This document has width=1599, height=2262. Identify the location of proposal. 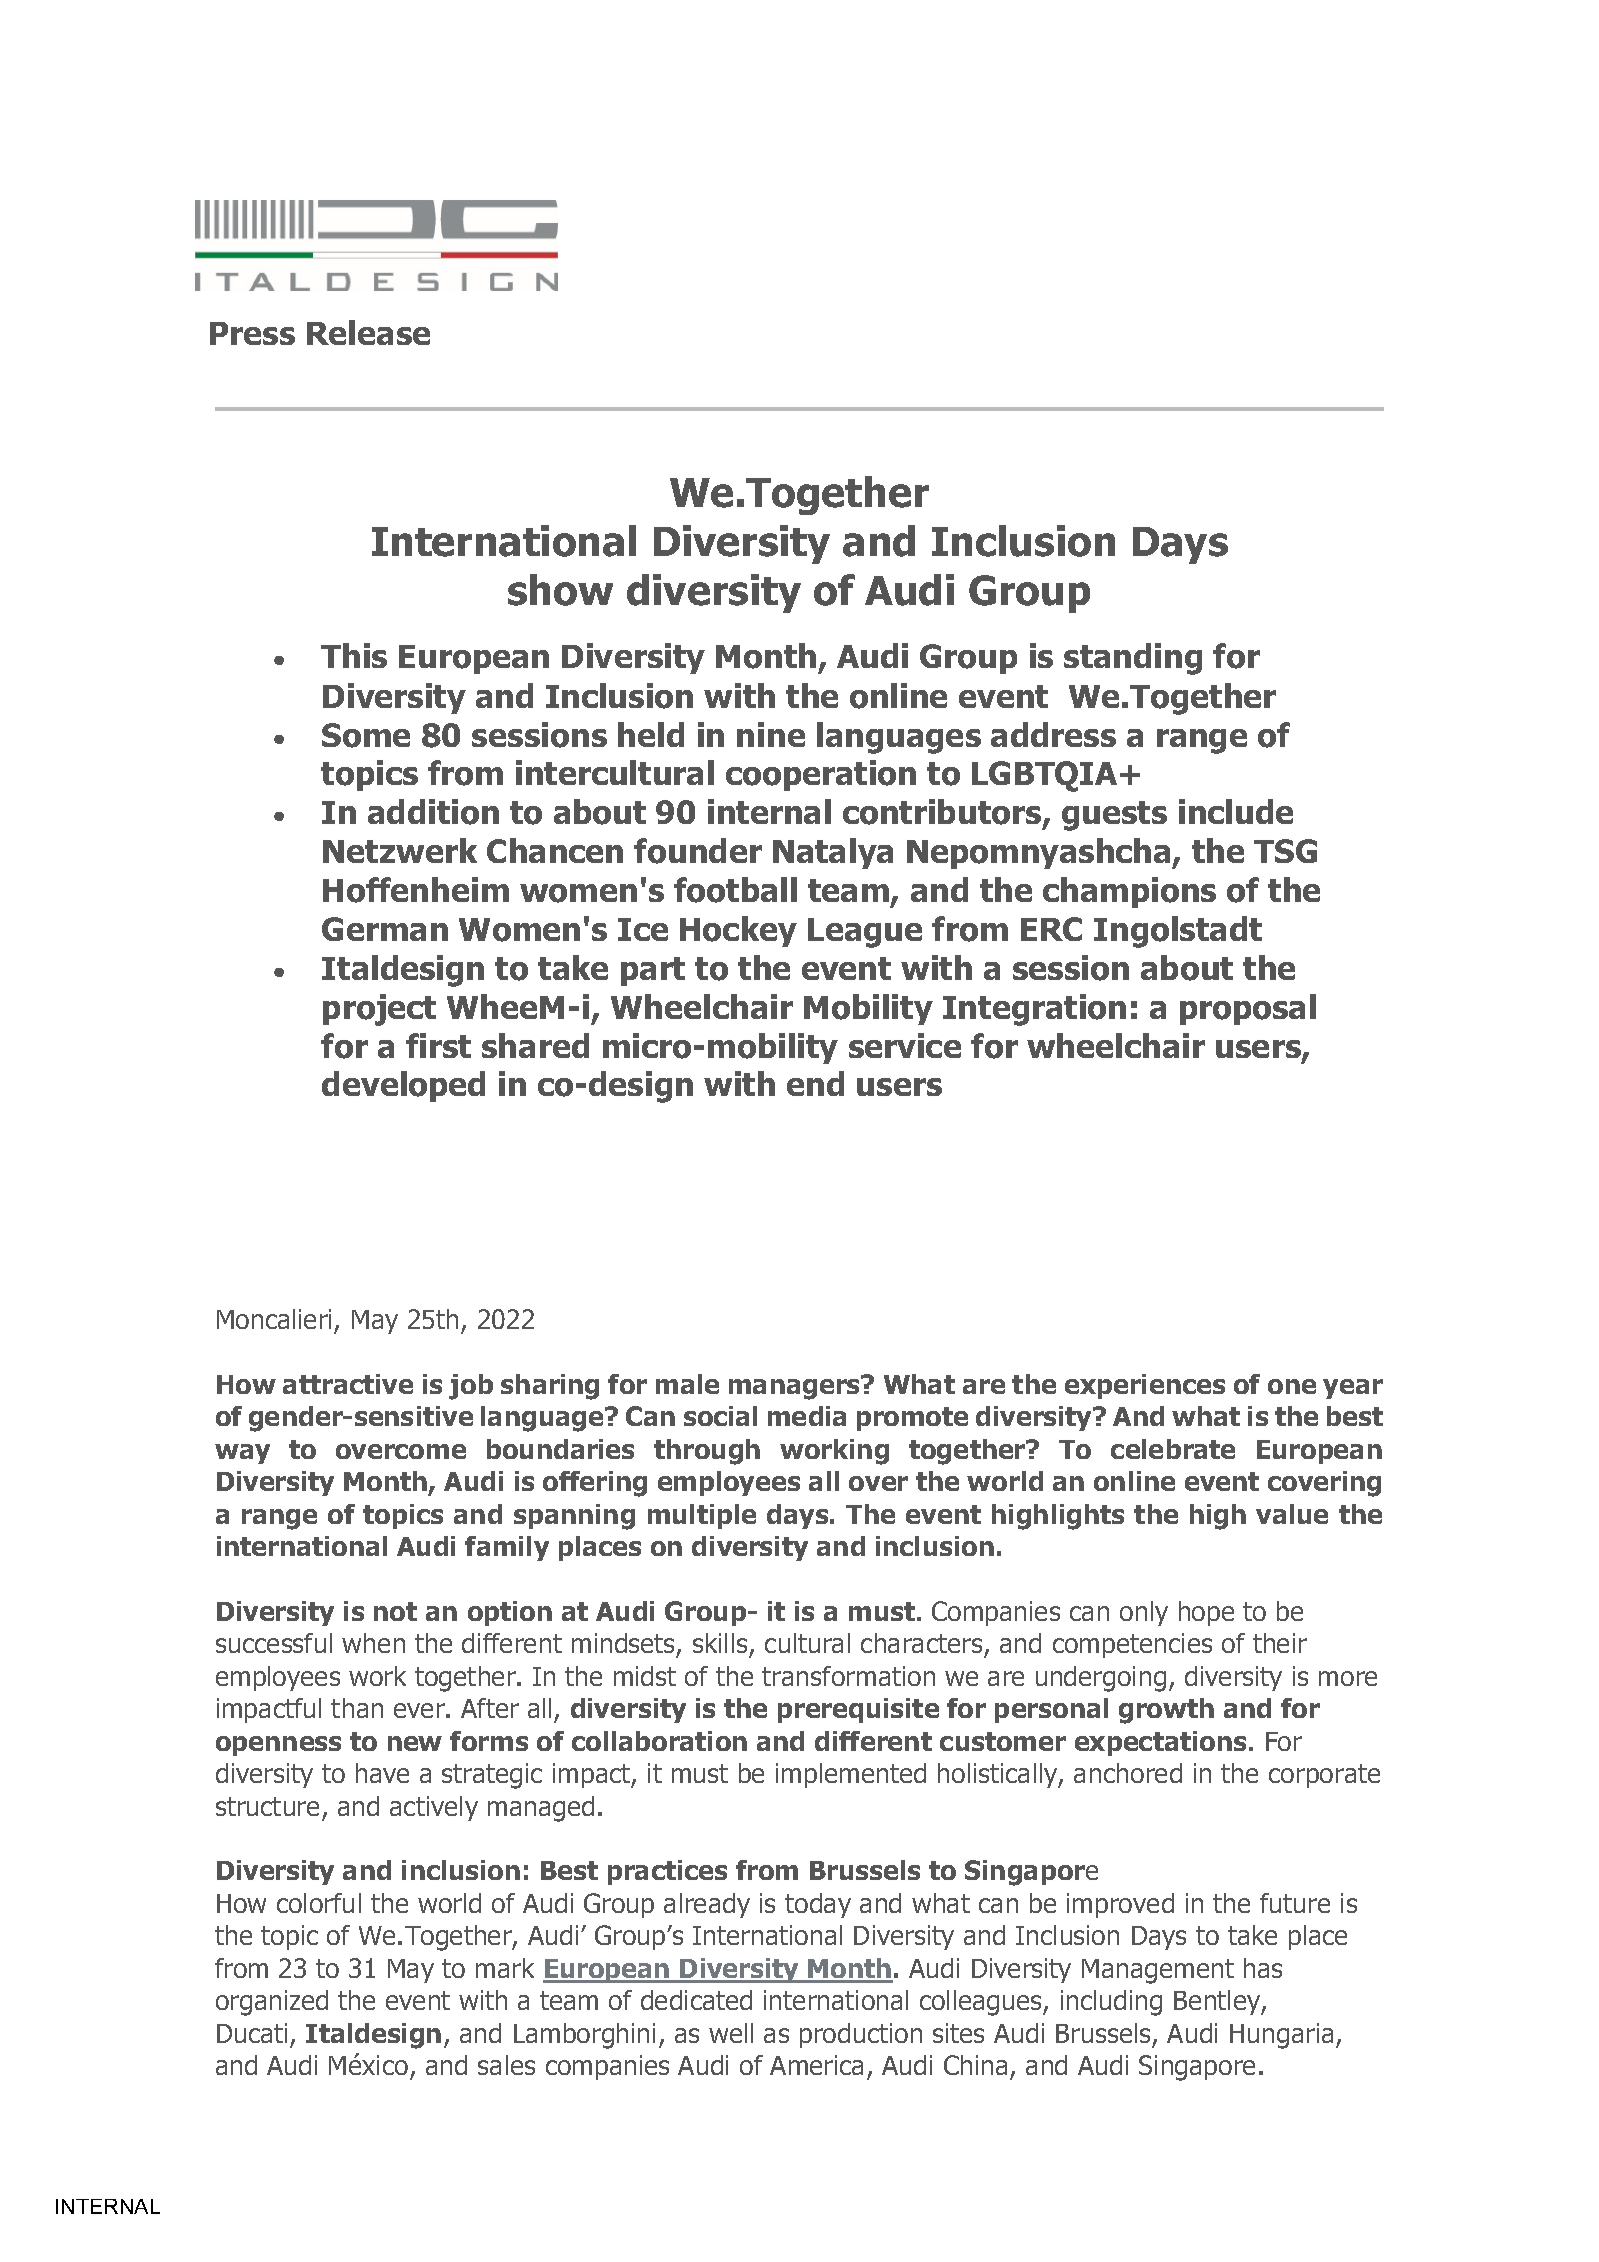
(1248, 1009).
